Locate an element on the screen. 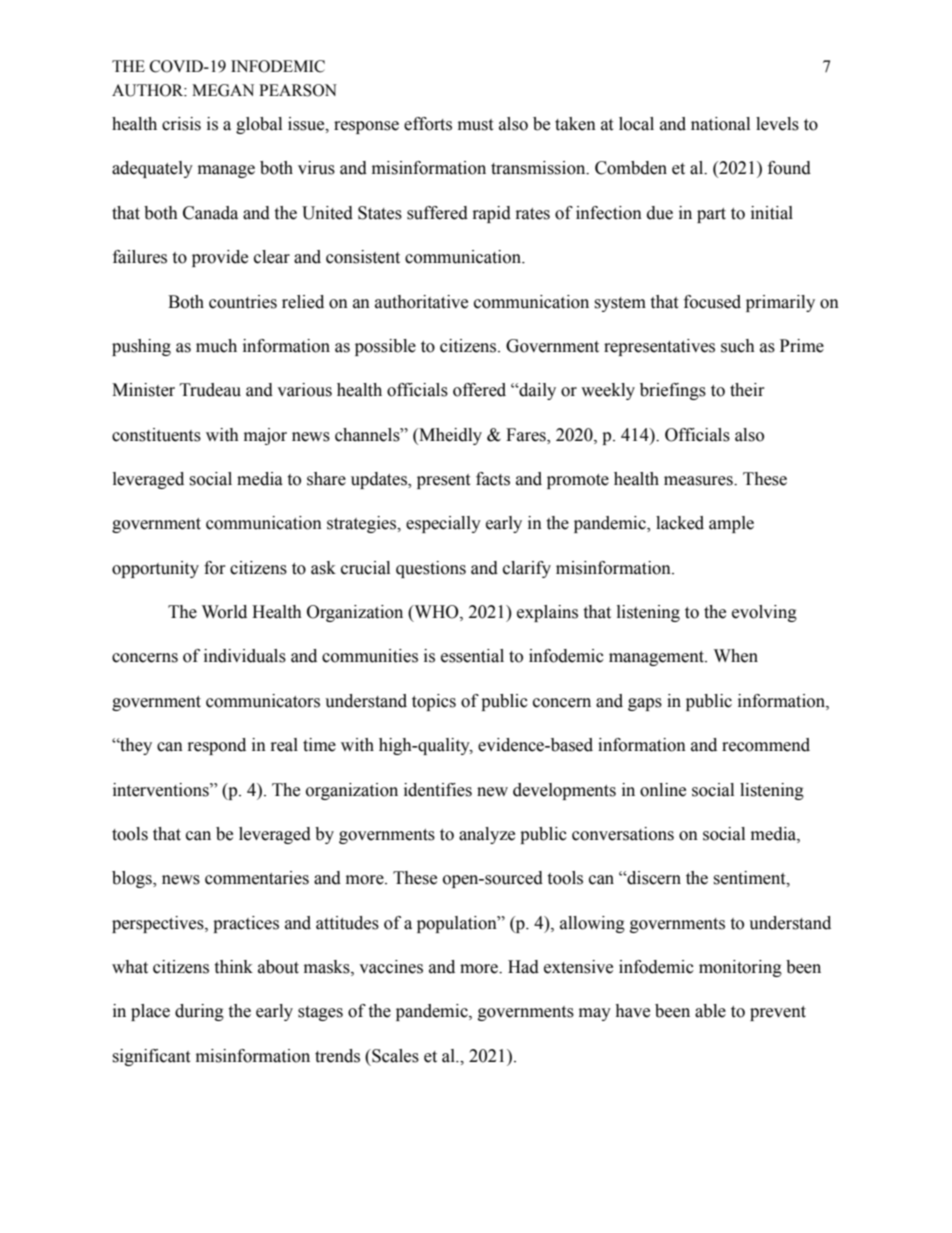 The image size is (952, 1233). online is located at coordinates (663, 790).
